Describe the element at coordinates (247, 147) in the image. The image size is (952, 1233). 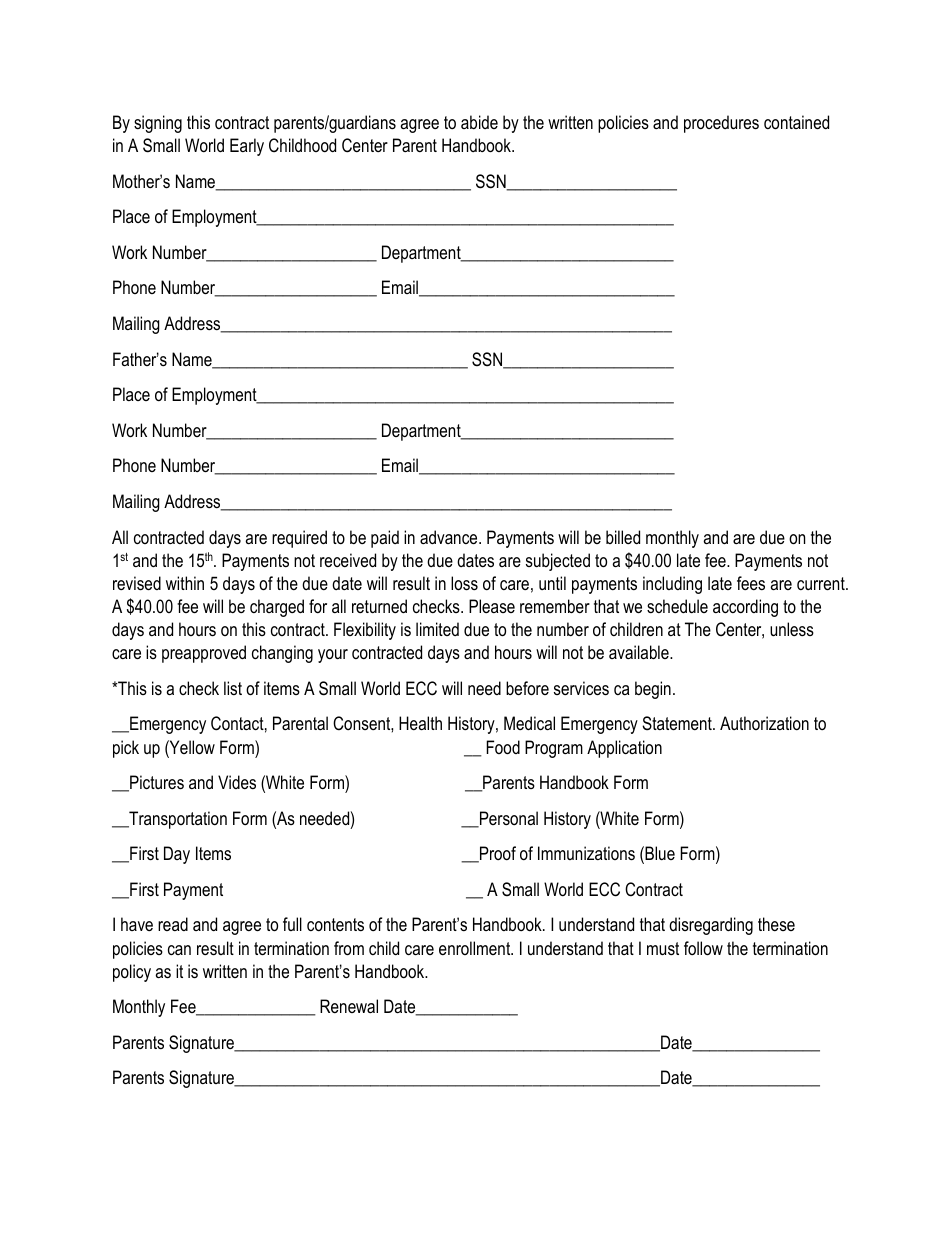
I see `Early` at that location.
